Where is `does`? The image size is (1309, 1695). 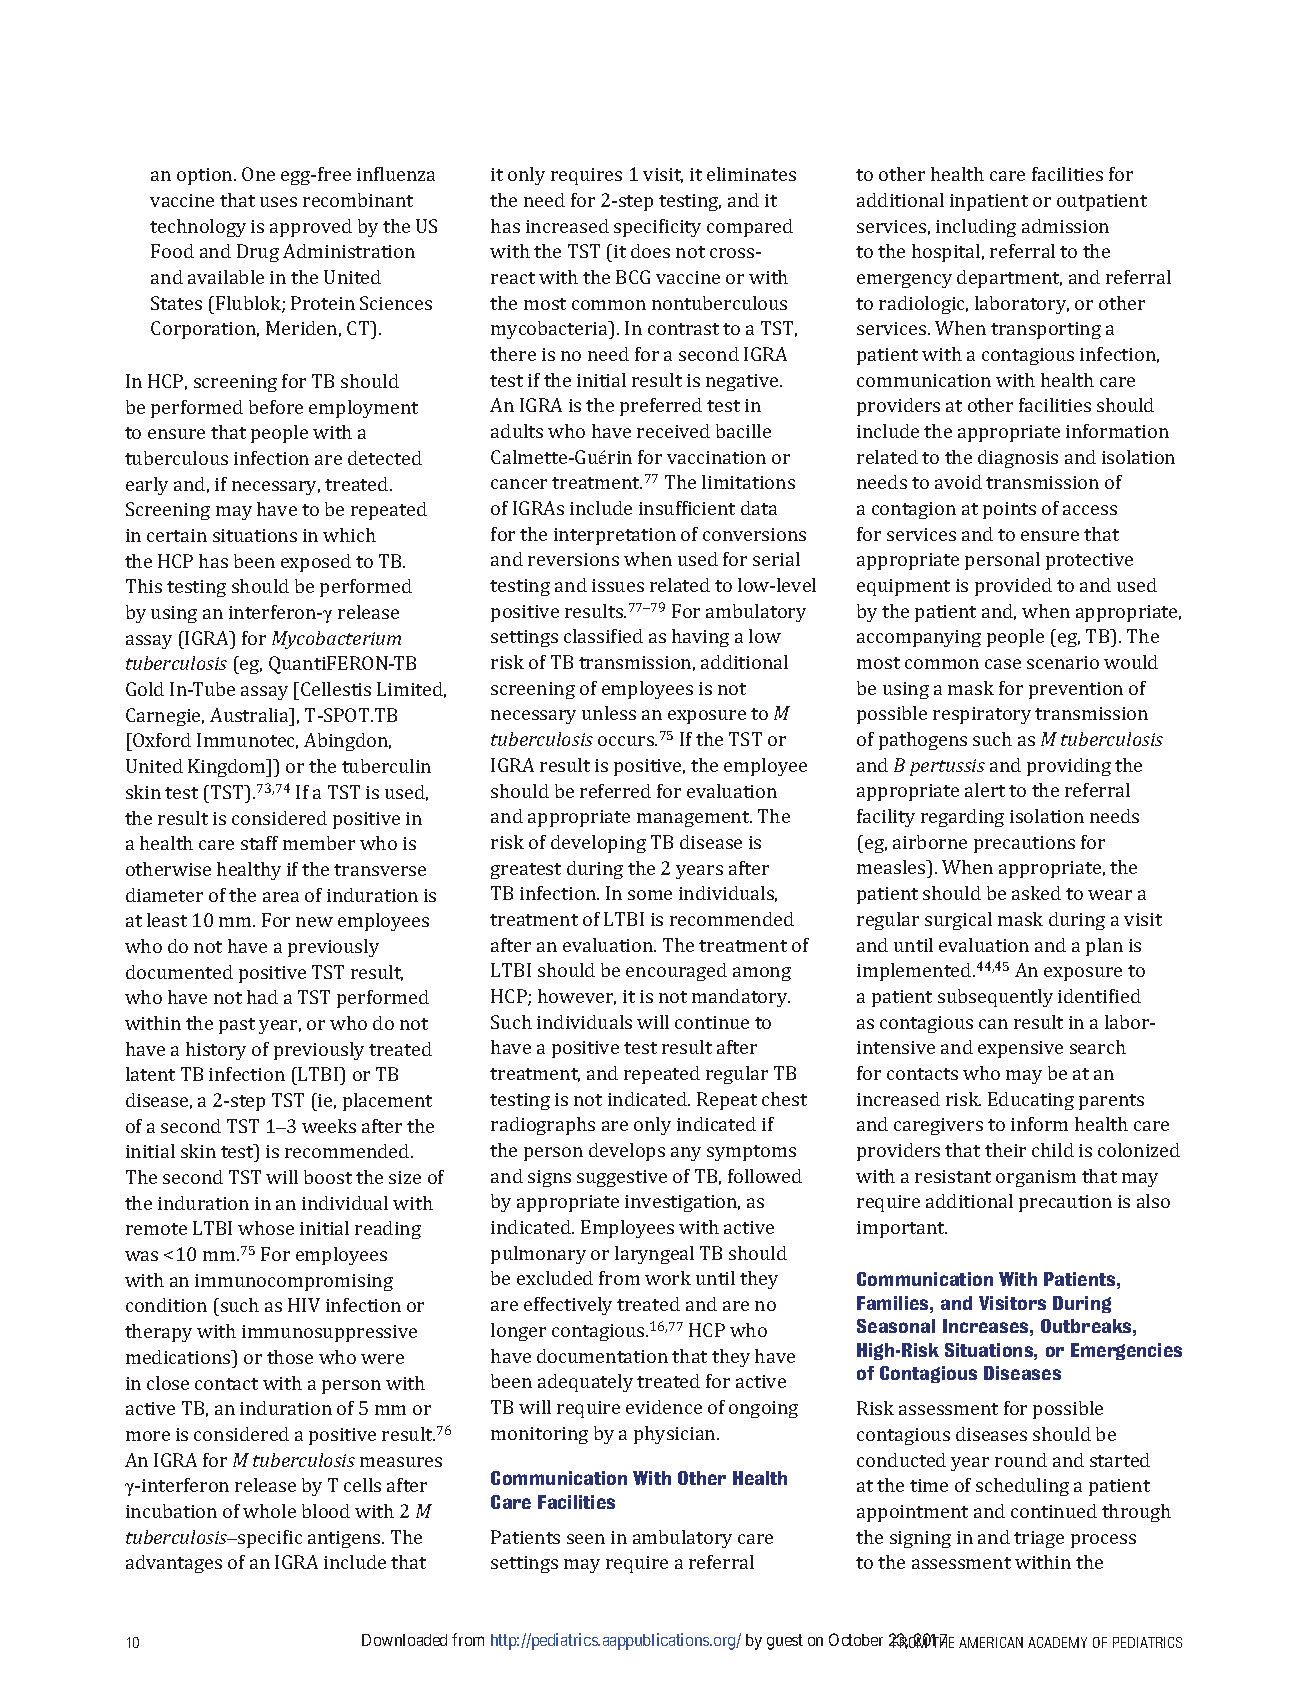 does is located at coordinates (650, 251).
